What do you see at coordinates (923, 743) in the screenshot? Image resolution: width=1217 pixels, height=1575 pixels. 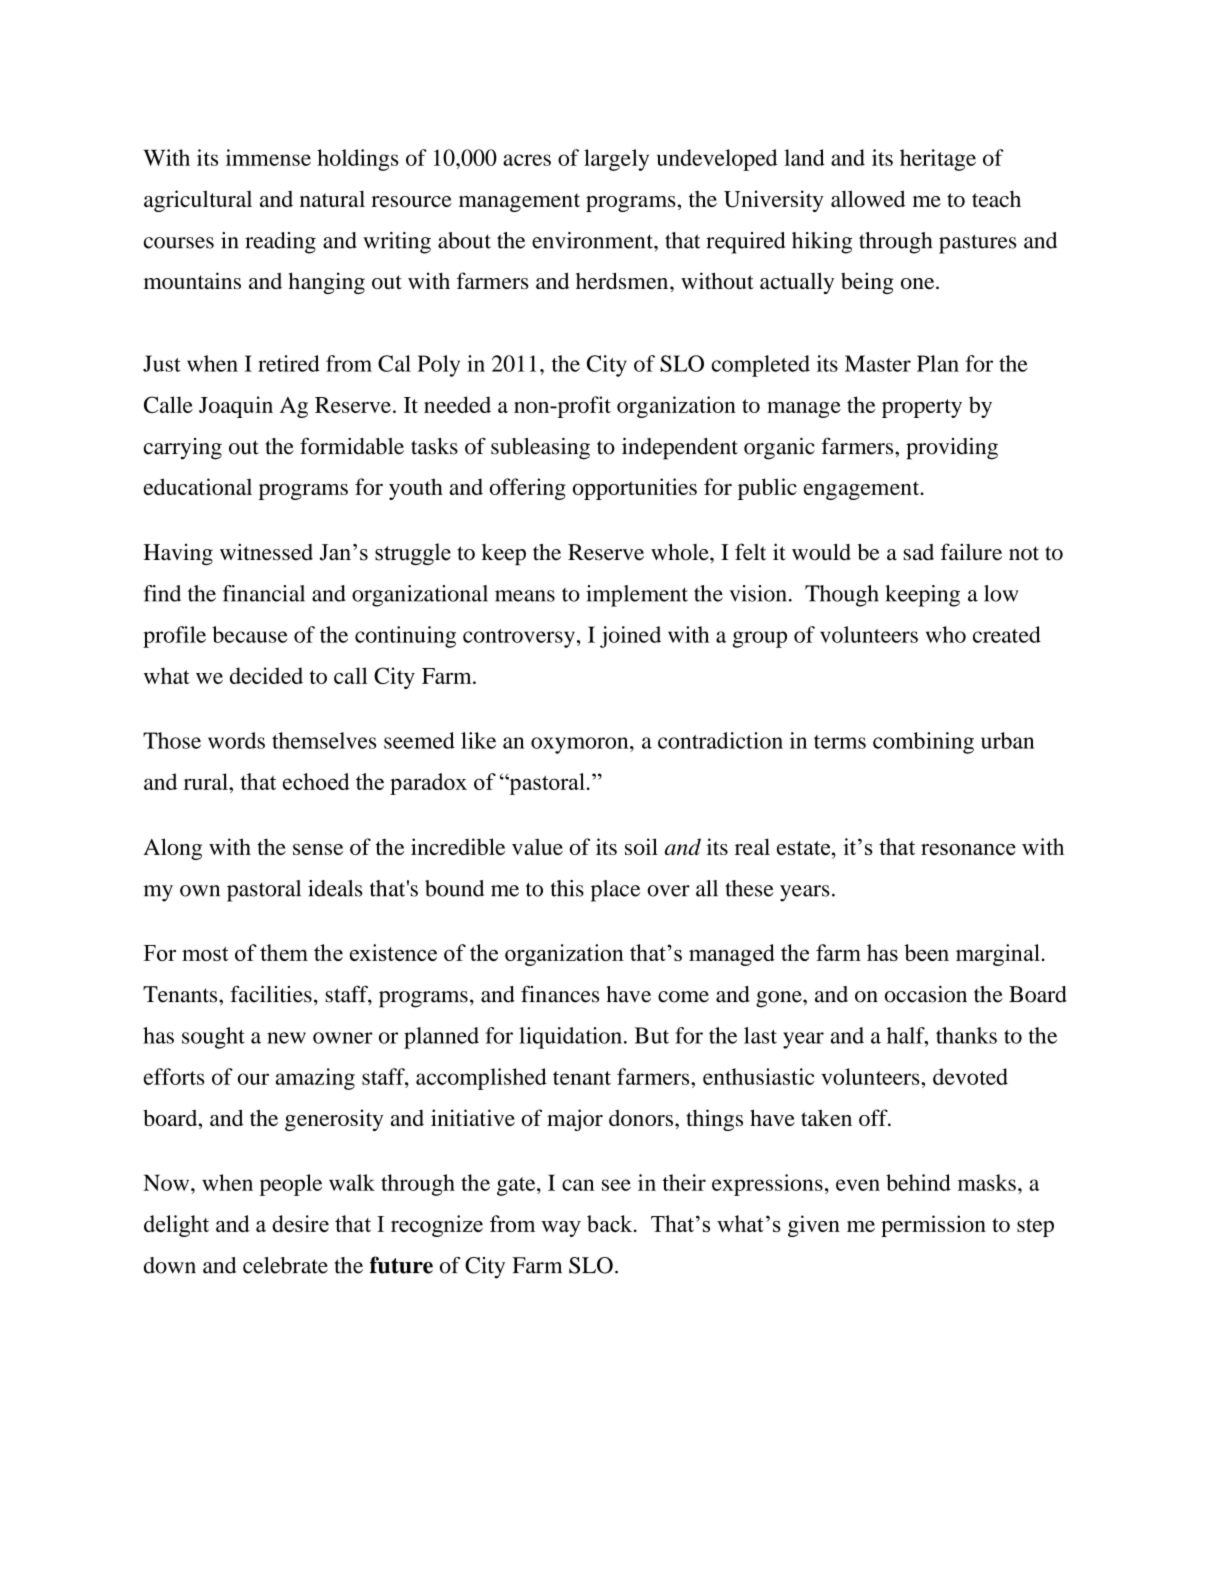 I see `combining` at bounding box center [923, 743].
